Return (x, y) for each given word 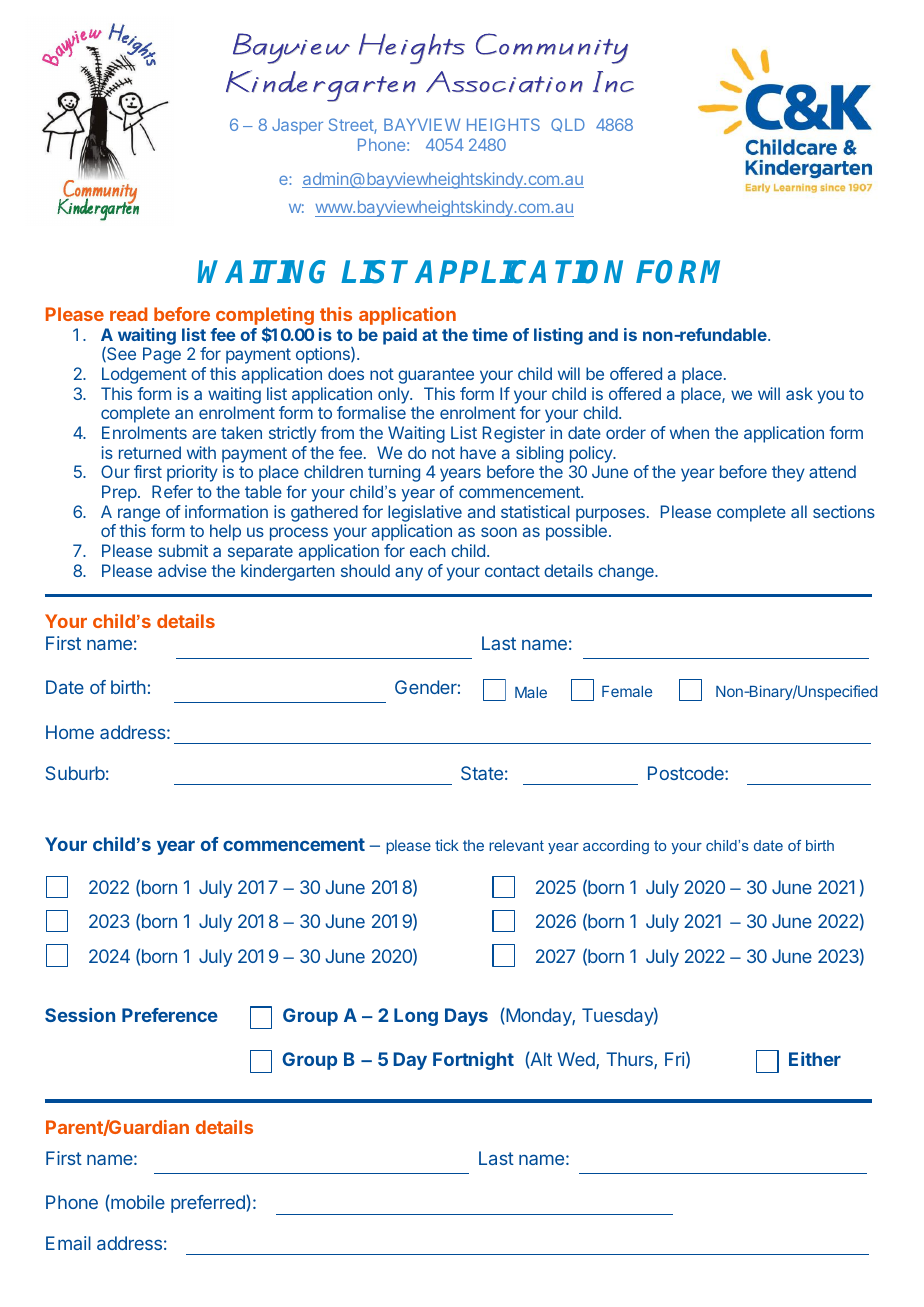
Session (80, 1015)
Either (815, 1059)
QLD (568, 125)
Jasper (297, 127)
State (482, 773)
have (478, 452)
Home (70, 732)
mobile (137, 1203)
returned (150, 452)
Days (466, 1017)
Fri (674, 1059)
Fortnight (473, 1061)
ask (799, 393)
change (627, 572)
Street (352, 126)
